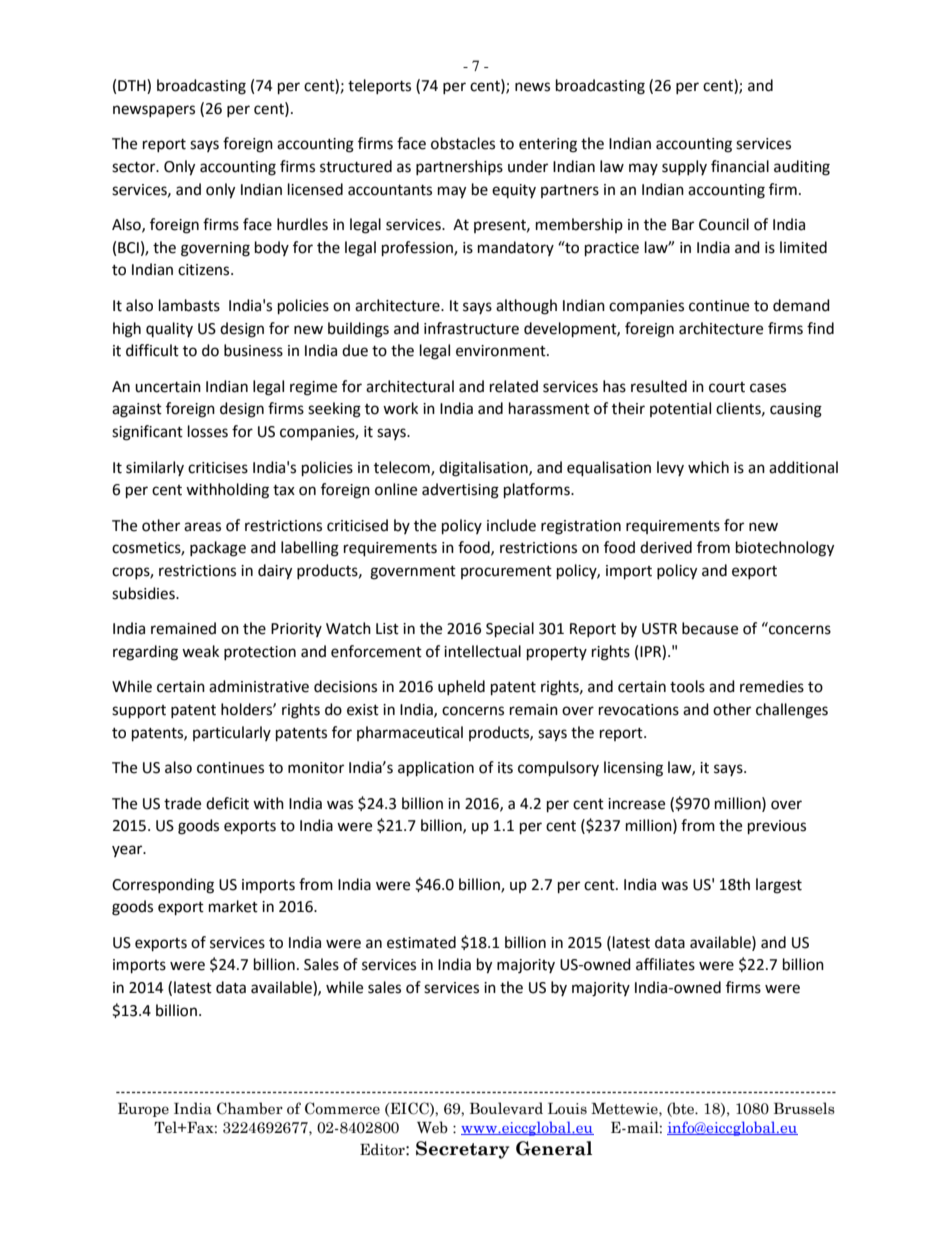 The width and height of the screenshot is (952, 1233). Describe the element at coordinates (505, 768) in the screenshot. I see `its` at that location.
